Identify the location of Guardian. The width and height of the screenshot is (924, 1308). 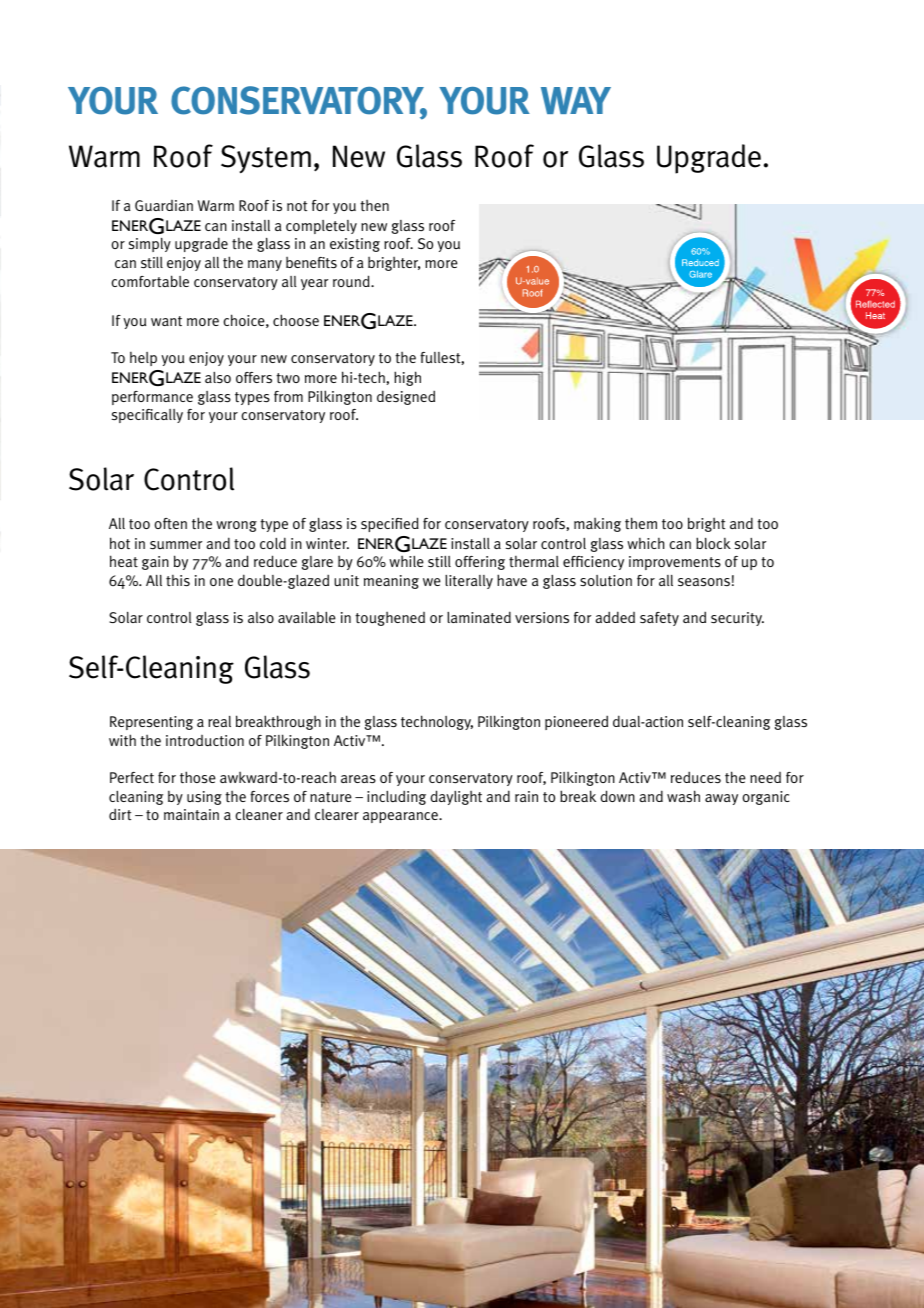
(164, 206).
